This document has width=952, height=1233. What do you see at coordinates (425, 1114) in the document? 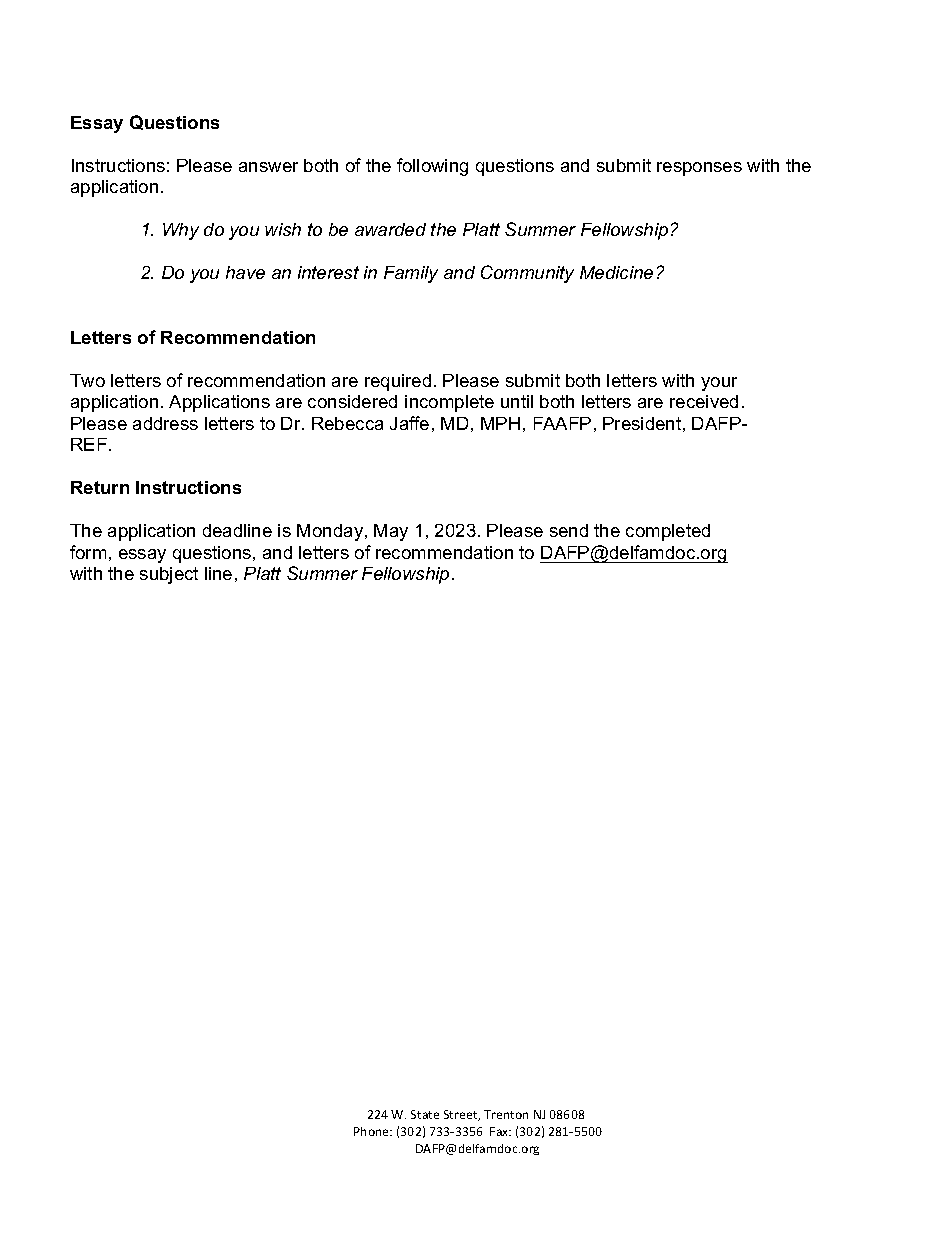
I see `State` at bounding box center [425, 1114].
